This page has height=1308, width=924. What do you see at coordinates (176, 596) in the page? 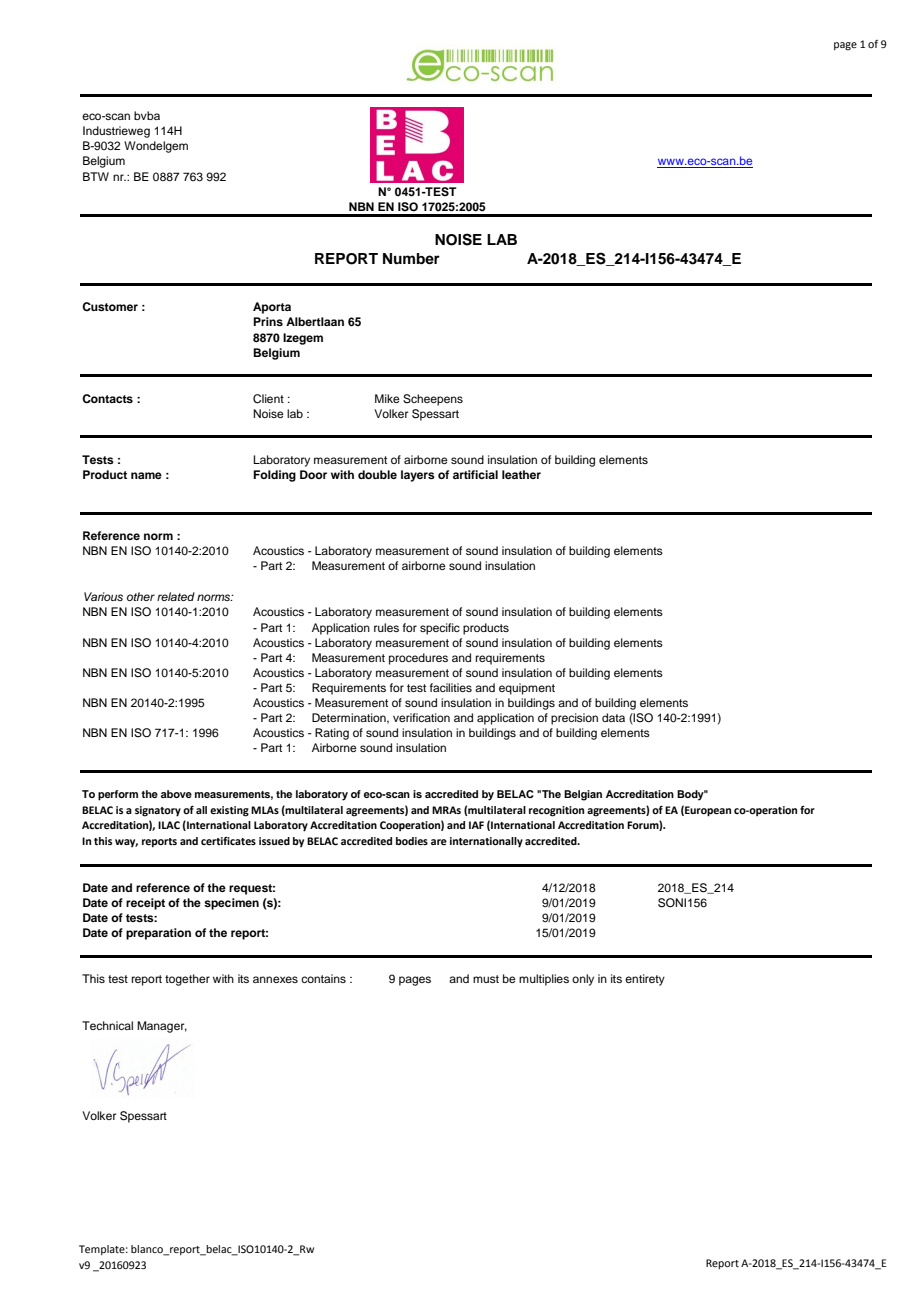
I see `related` at bounding box center [176, 596].
